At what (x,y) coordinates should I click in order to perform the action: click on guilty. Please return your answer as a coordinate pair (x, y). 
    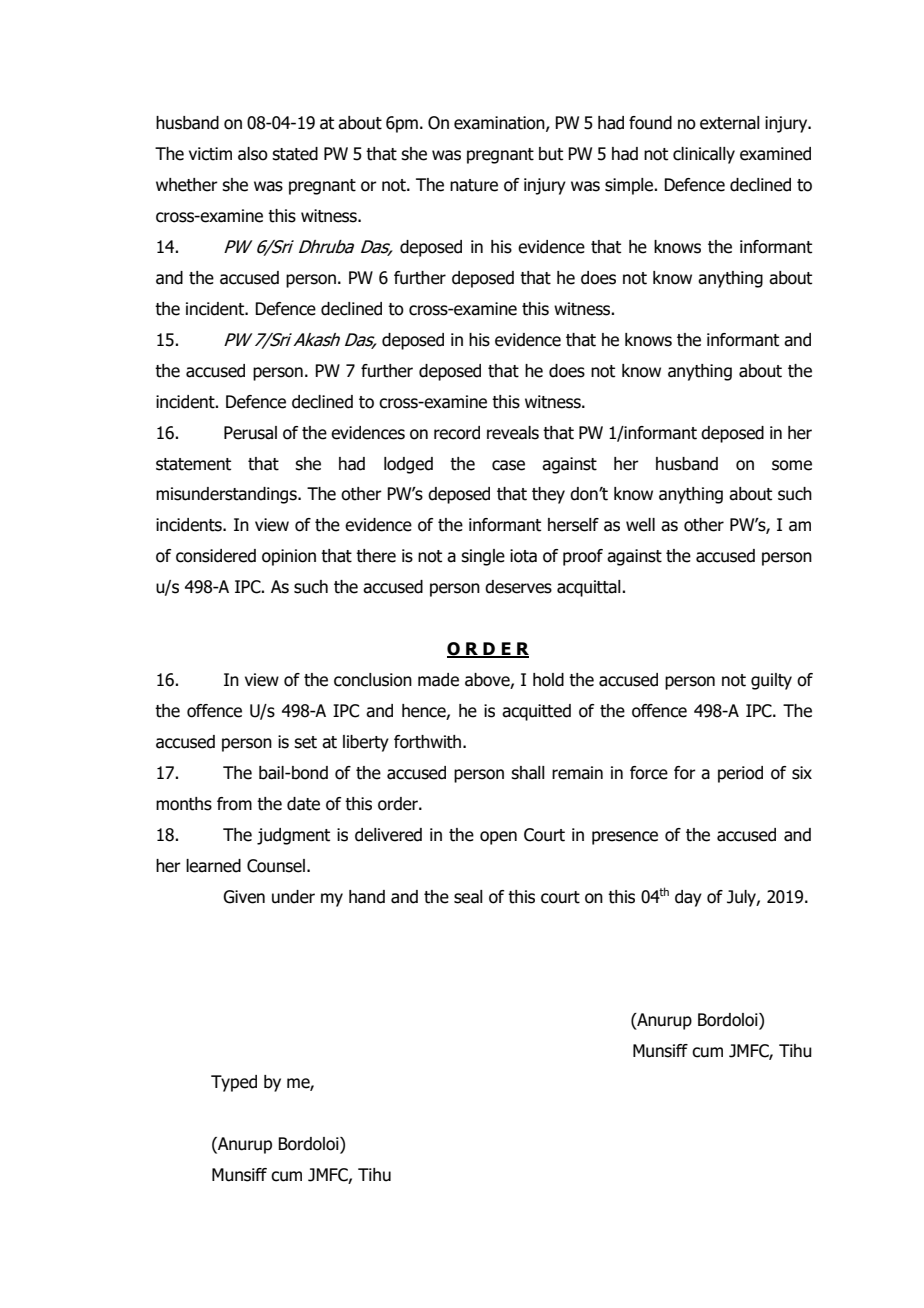
    Looking at the image, I should click on (771, 681).
